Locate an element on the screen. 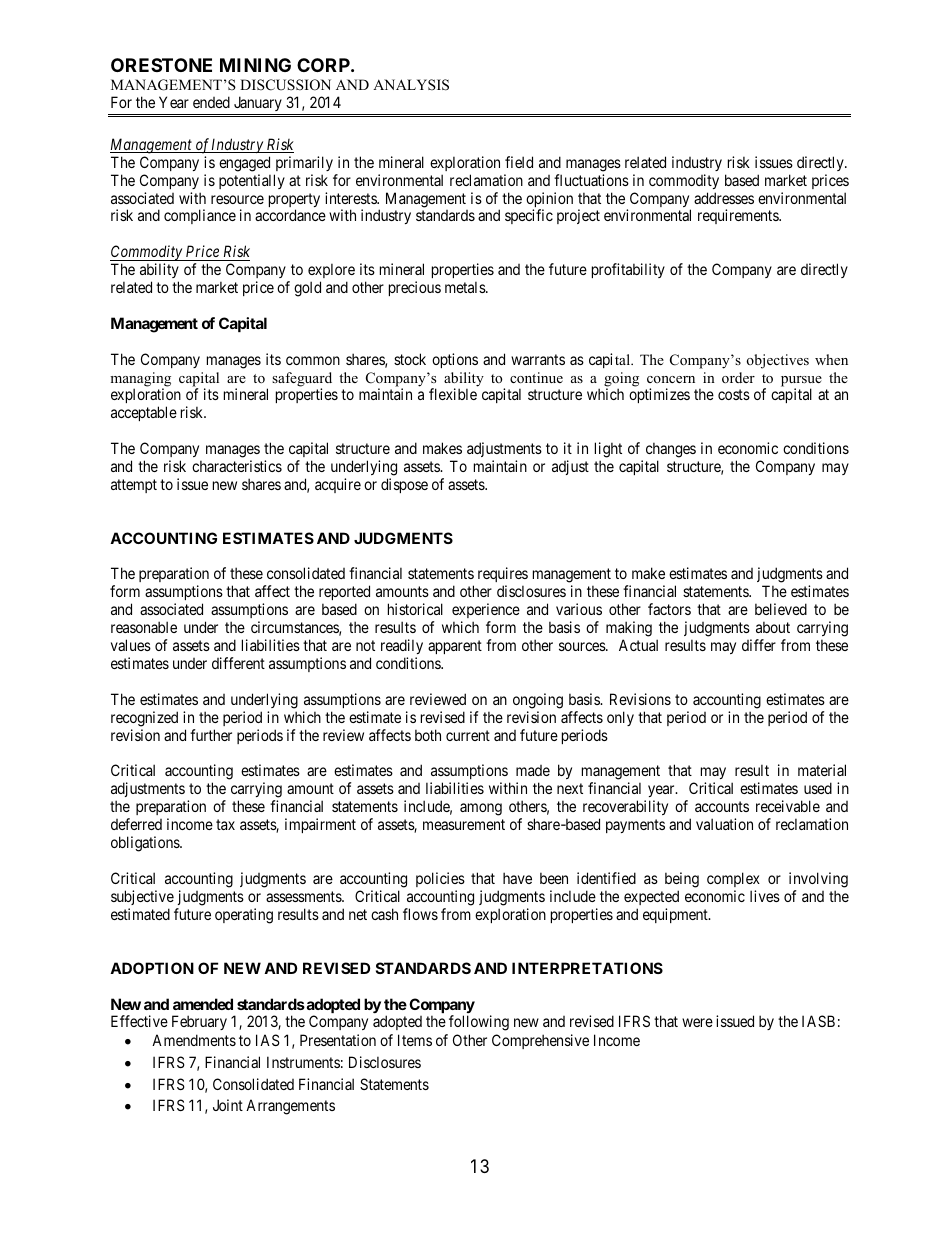  January is located at coordinates (257, 105).
